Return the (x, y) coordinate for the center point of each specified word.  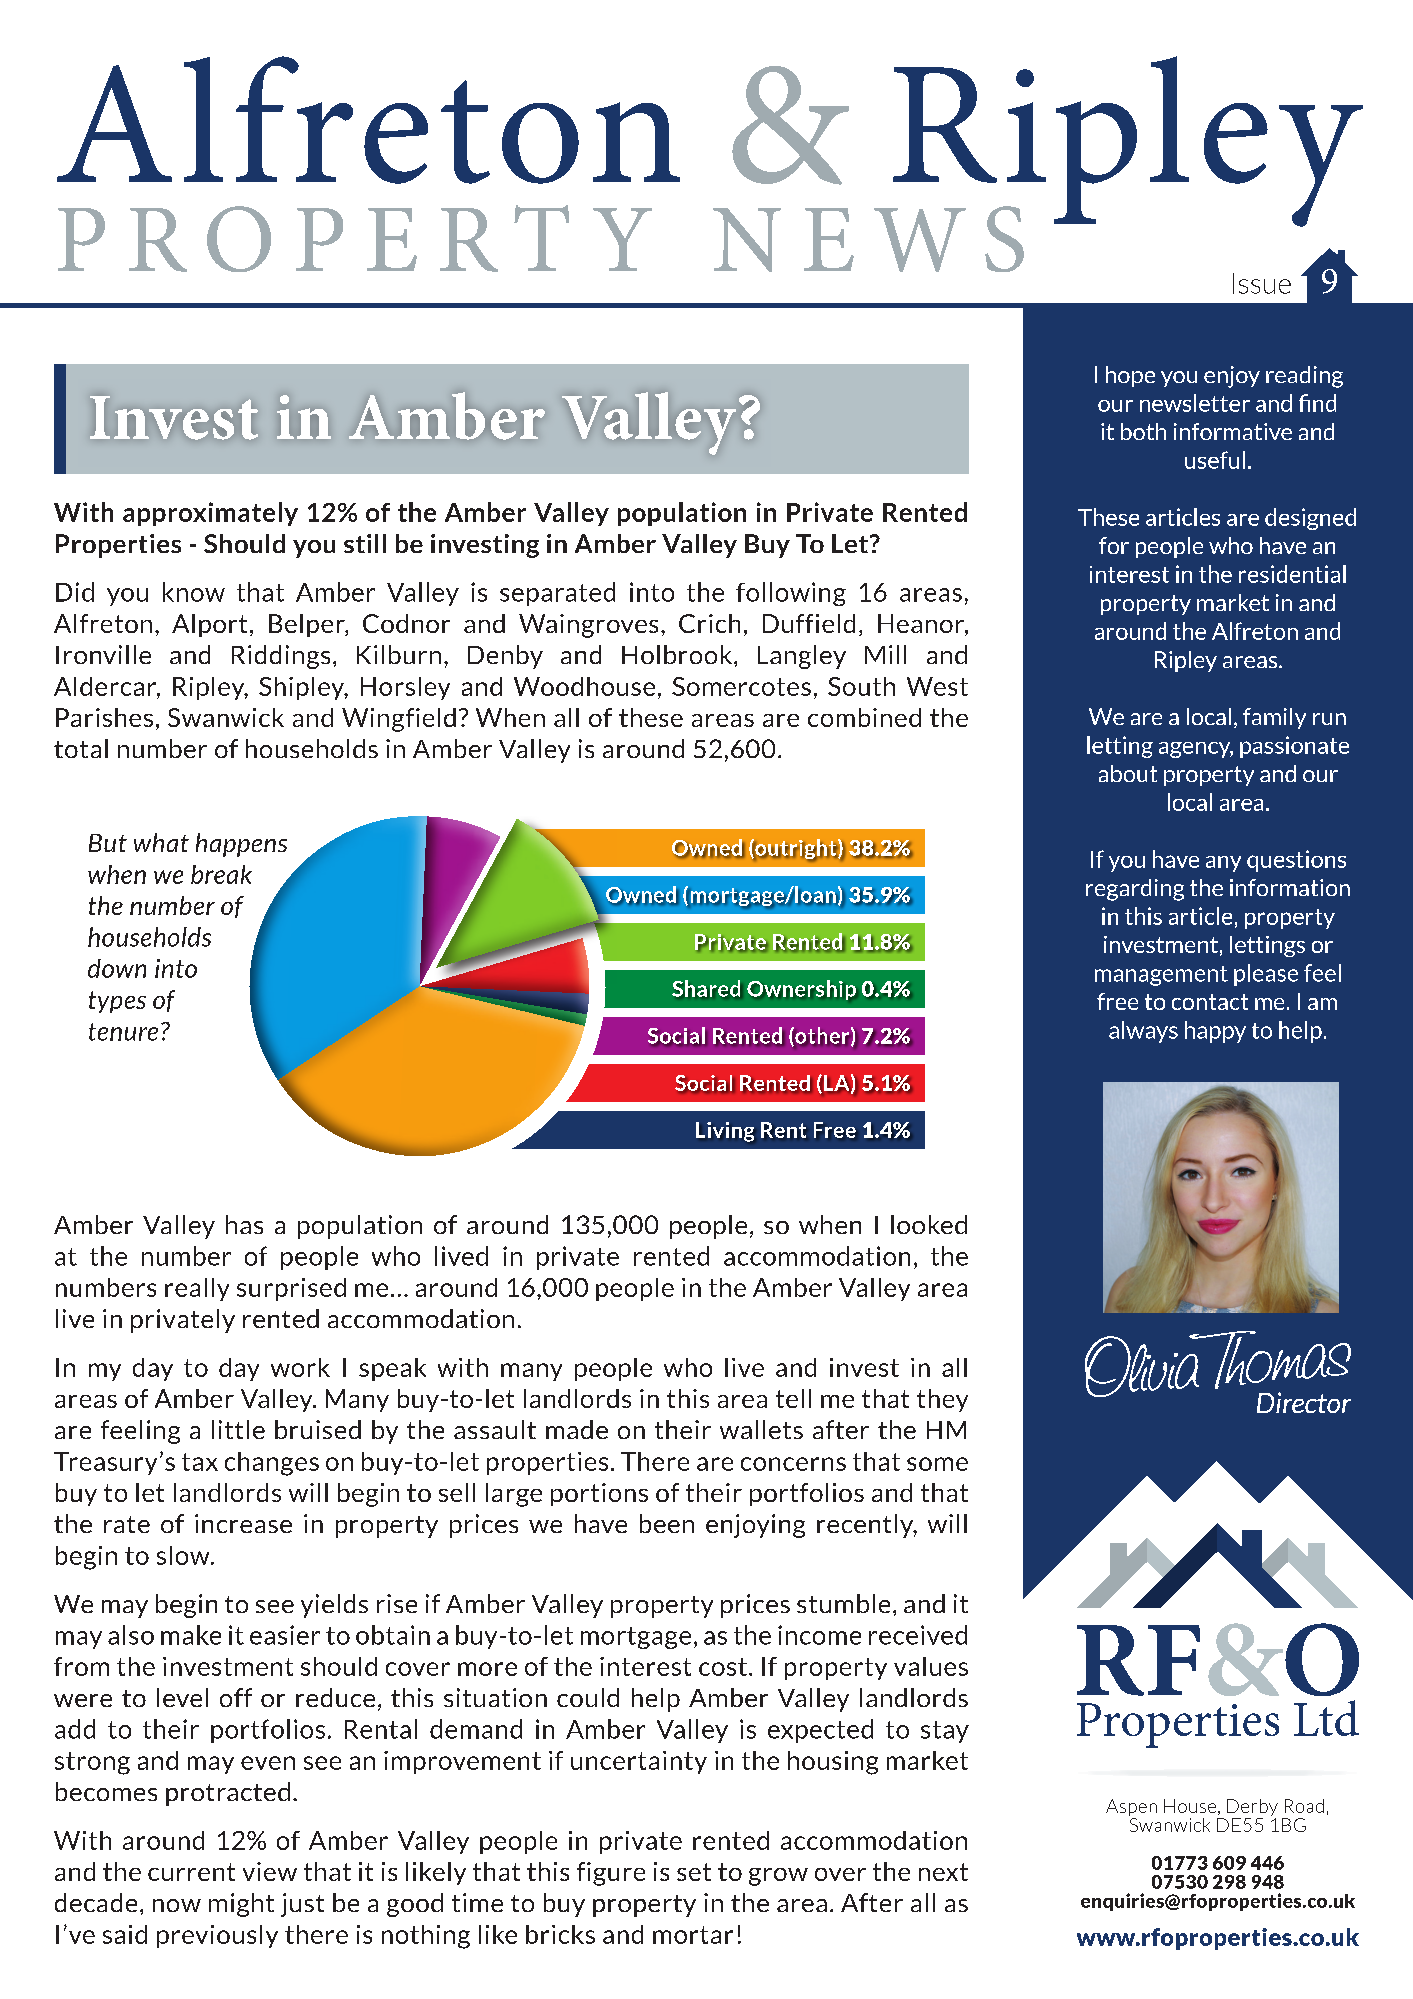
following (791, 594)
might (241, 1905)
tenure (123, 1032)
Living (725, 1132)
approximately (210, 514)
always (1143, 1032)
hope (1130, 376)
